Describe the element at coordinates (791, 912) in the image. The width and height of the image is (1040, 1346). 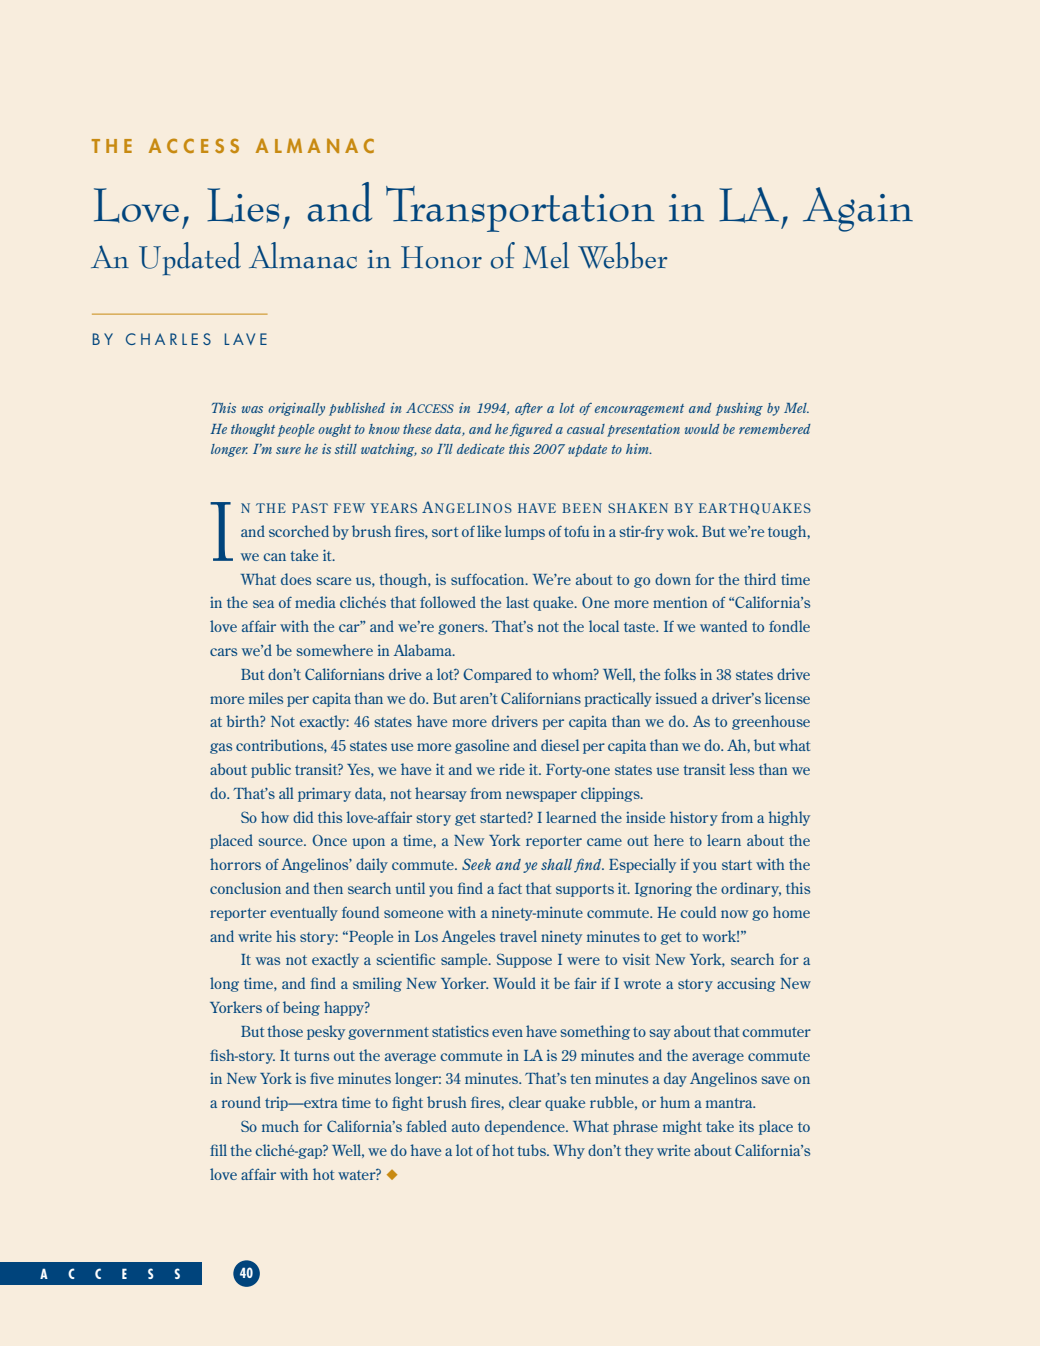
I see `home` at that location.
